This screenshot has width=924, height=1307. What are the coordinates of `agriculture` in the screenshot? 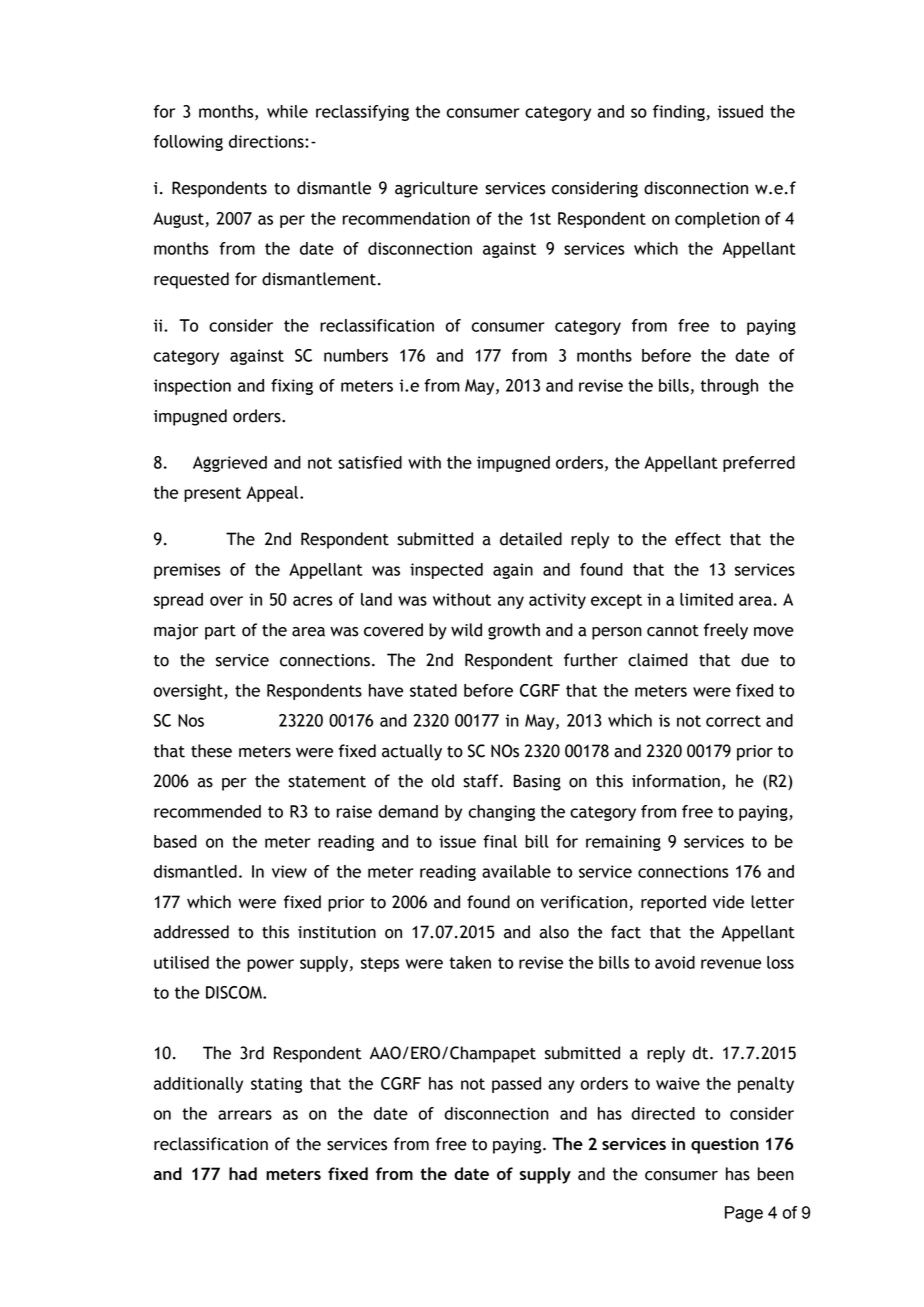 It's located at (436, 189).
